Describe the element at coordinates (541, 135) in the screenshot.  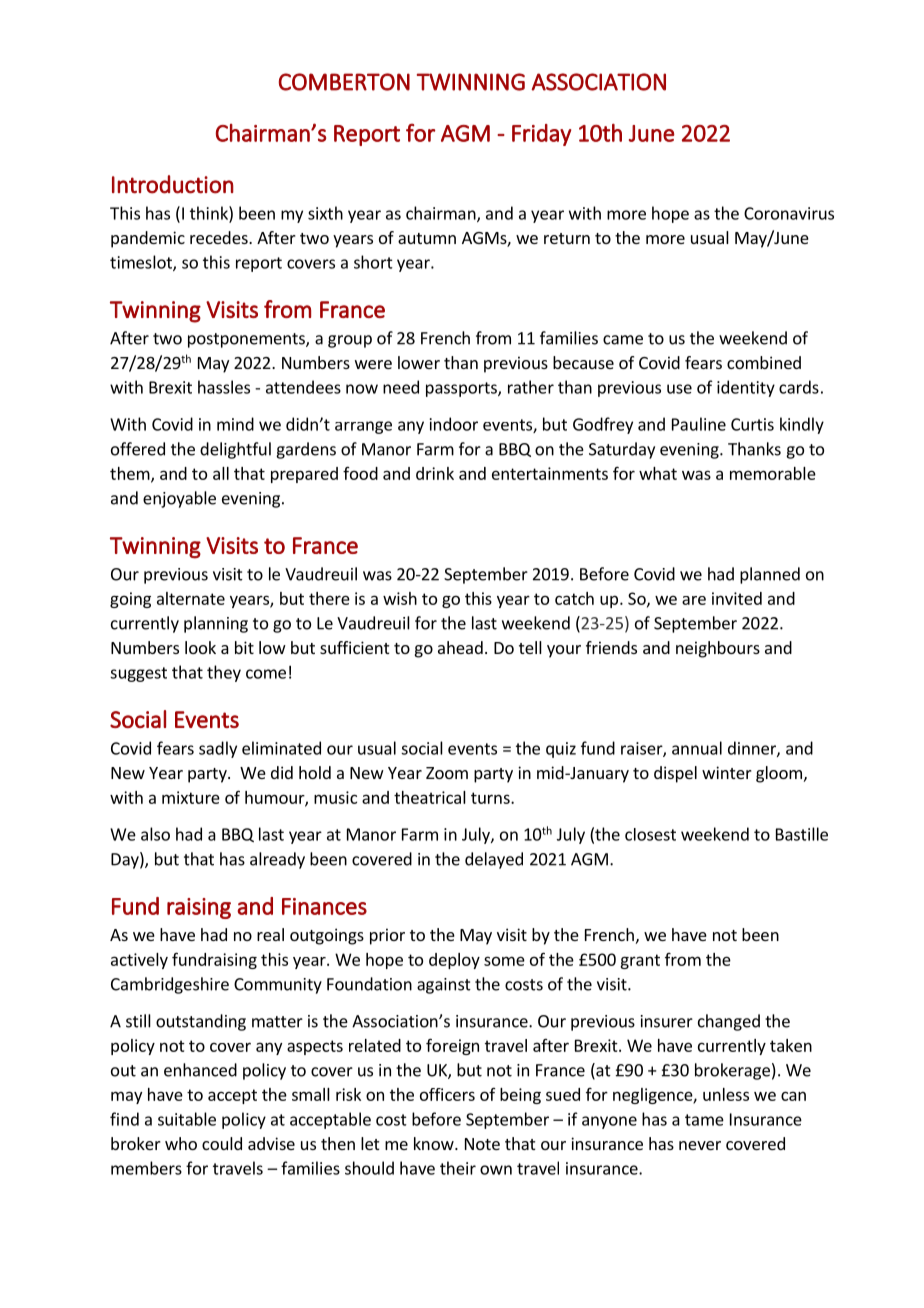
I see `Friday` at that location.
